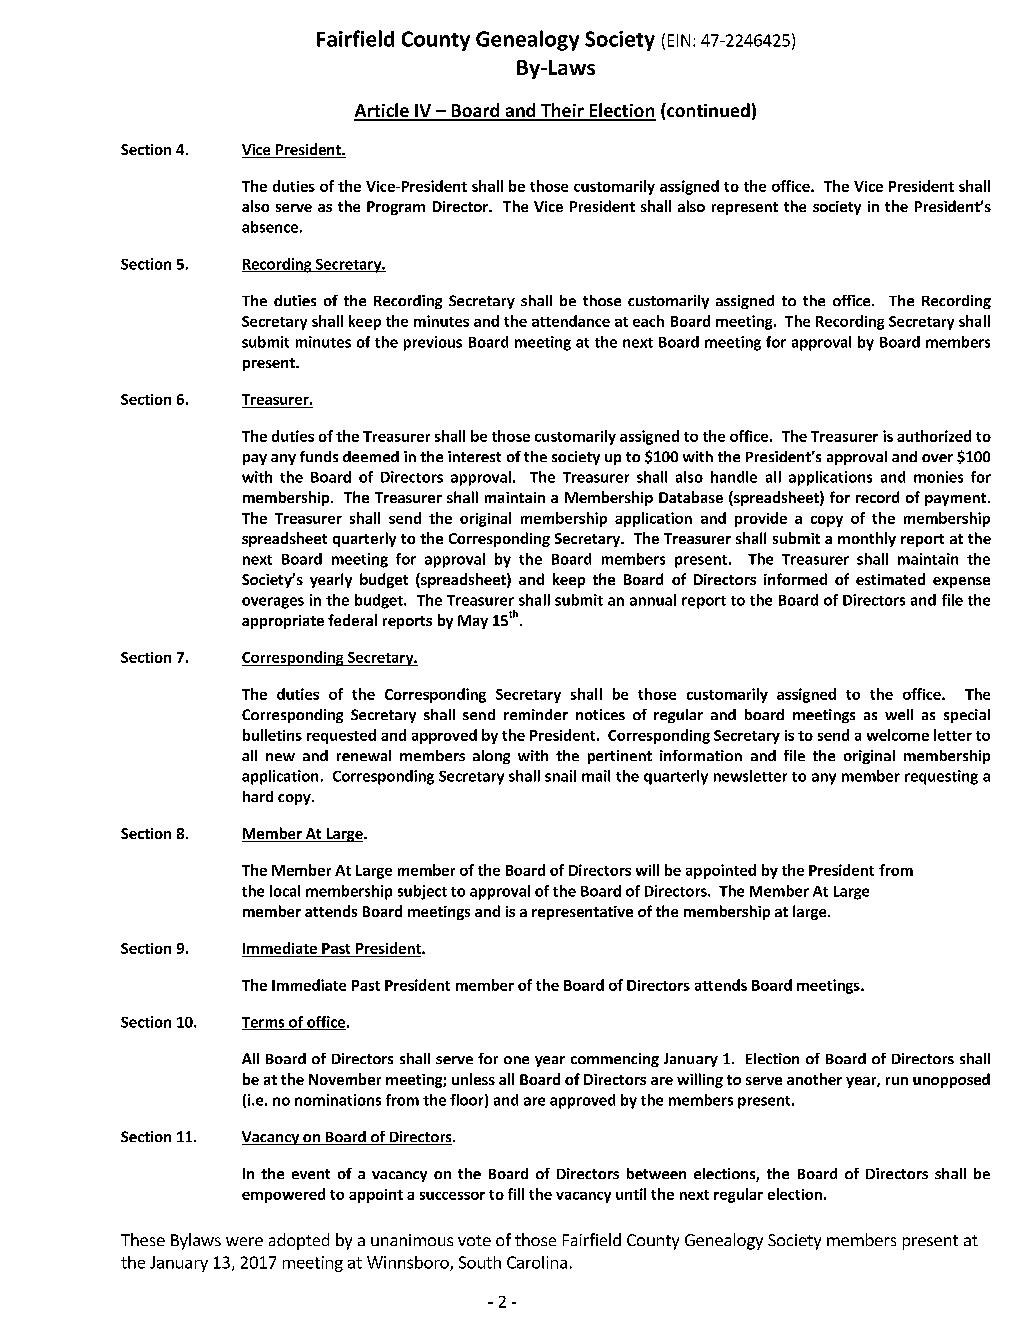 This screenshot has width=1027, height=1329. I want to click on well, so click(899, 714).
